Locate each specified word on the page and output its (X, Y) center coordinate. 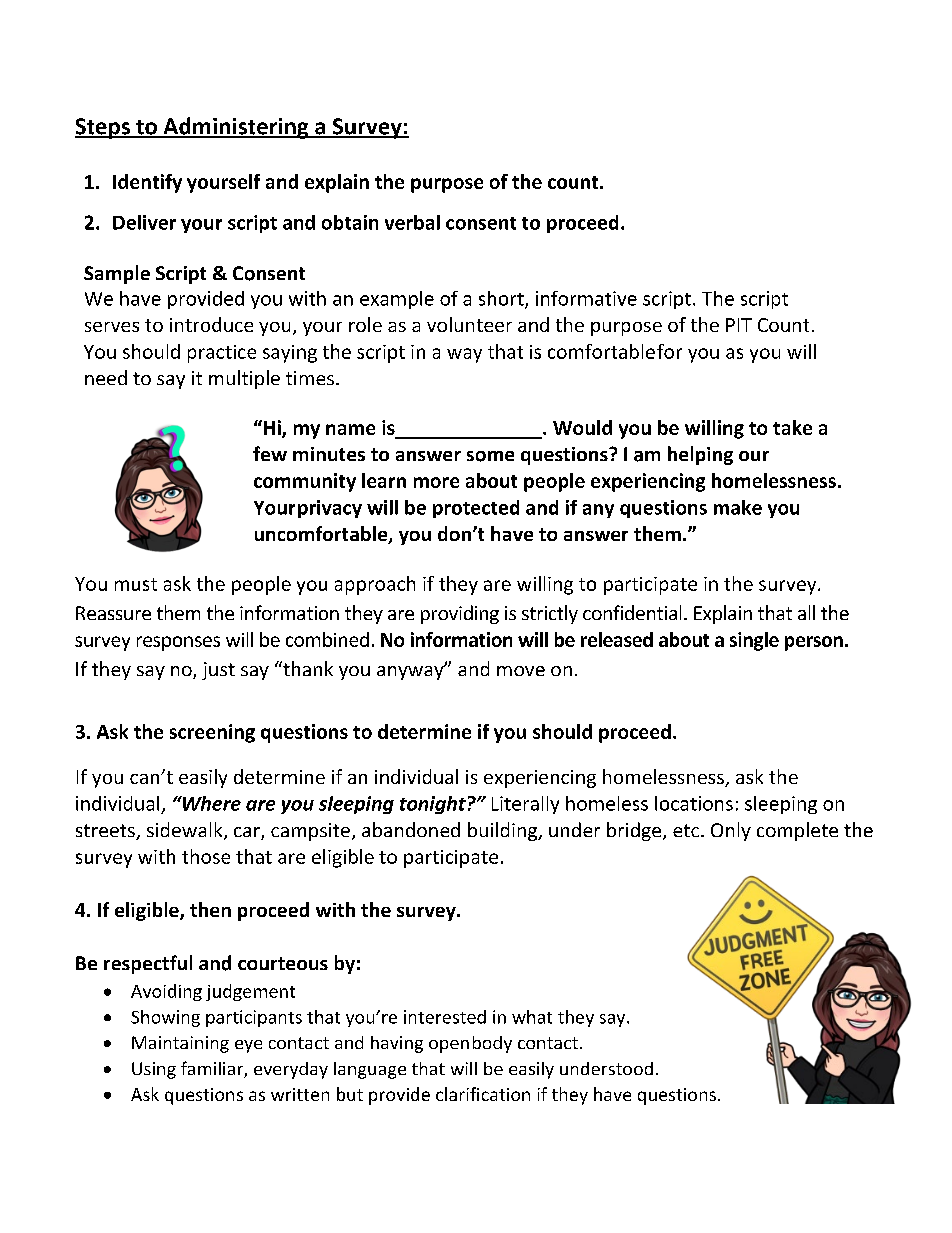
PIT (739, 325)
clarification (483, 1094)
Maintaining (180, 1044)
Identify (147, 183)
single (754, 641)
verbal (412, 222)
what (532, 1017)
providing (460, 614)
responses (178, 643)
